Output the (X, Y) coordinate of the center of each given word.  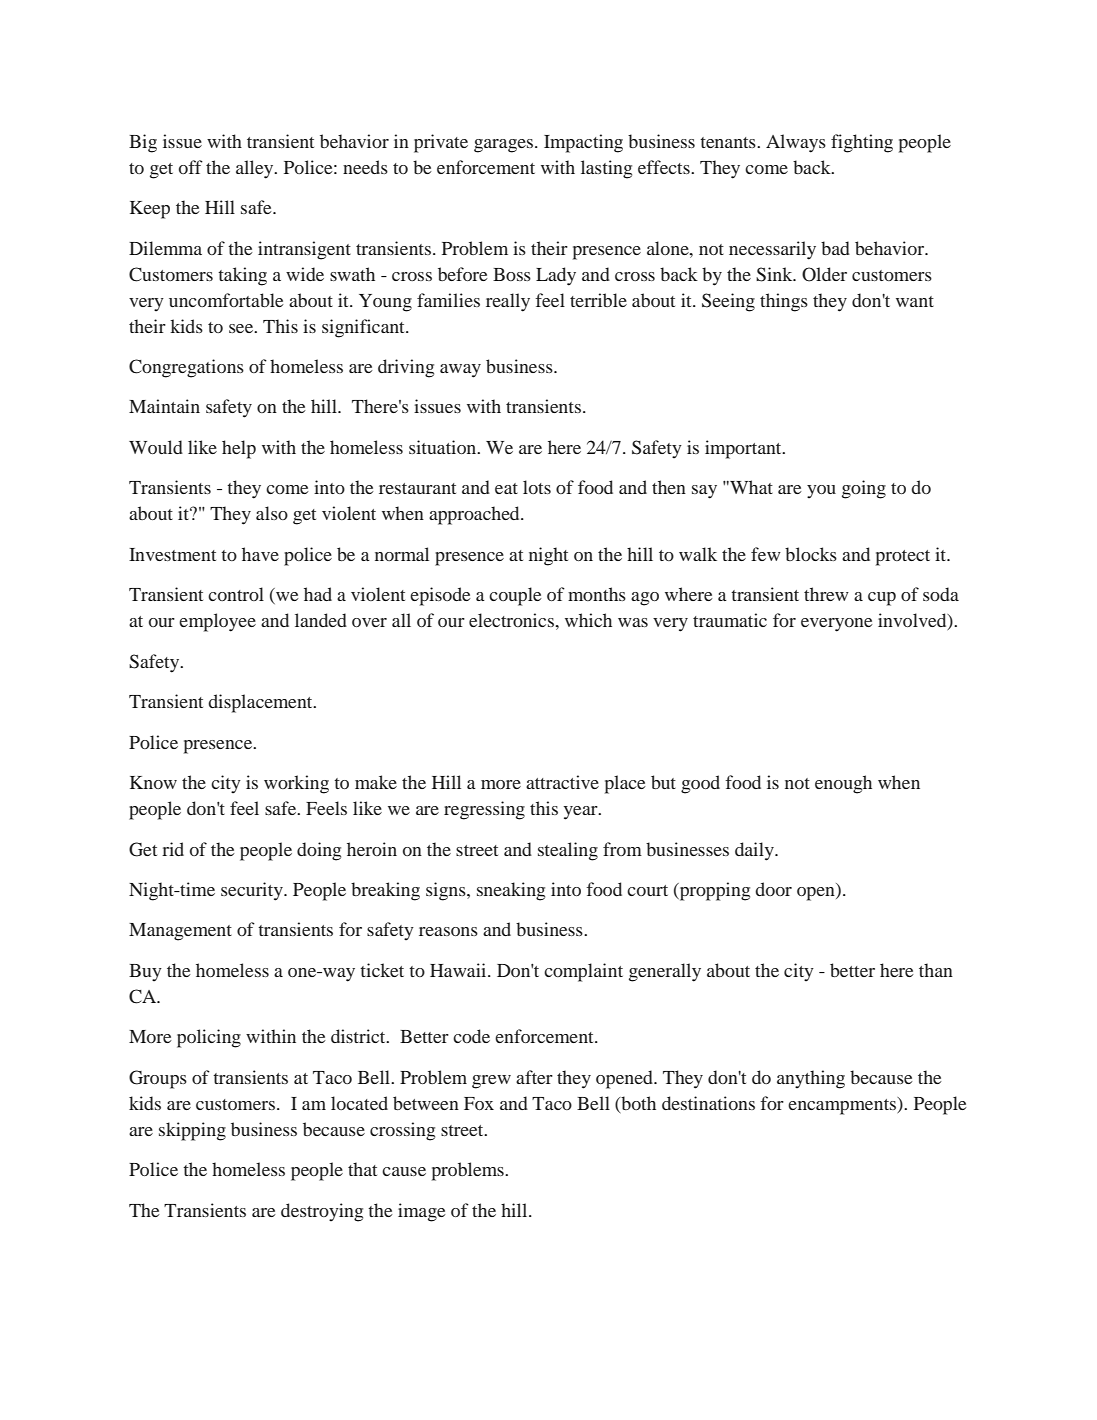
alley (256, 169)
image (422, 1212)
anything (811, 1079)
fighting (862, 143)
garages (505, 146)
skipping (192, 1131)
